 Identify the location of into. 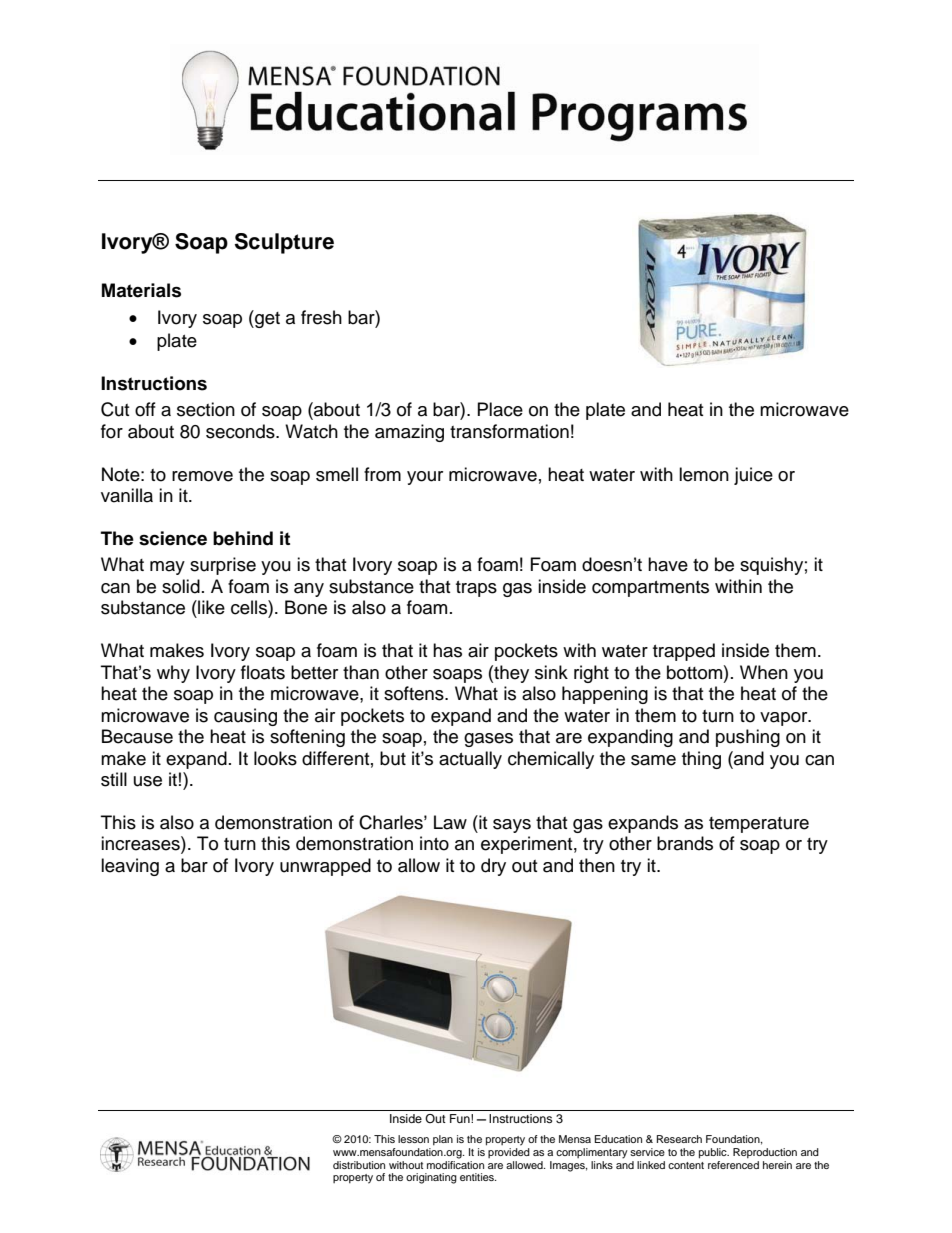
(434, 843).
